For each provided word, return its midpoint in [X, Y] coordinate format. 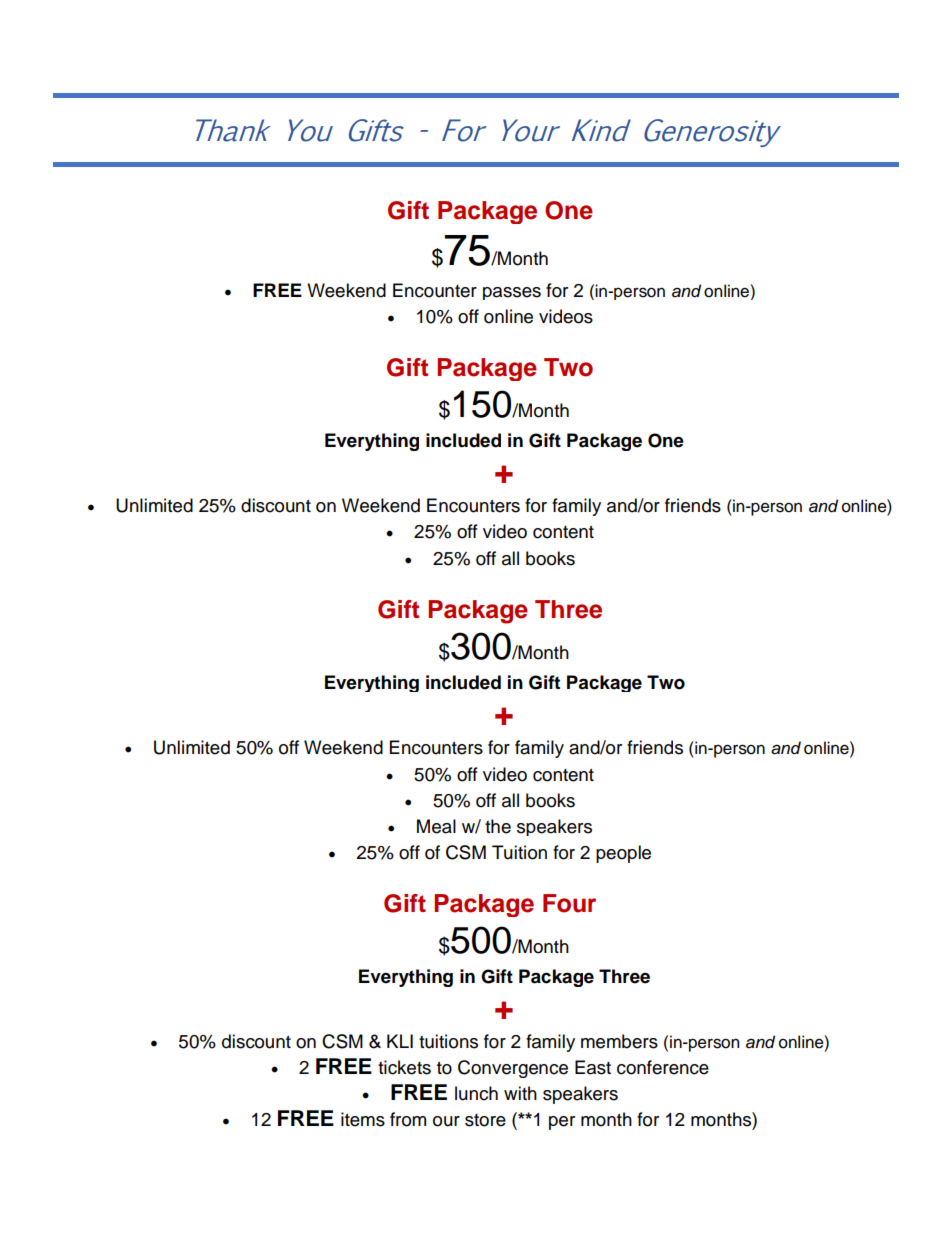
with [520, 1093]
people [623, 854]
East [593, 1067]
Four [569, 903]
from [408, 1119]
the [498, 826]
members [619, 1041]
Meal [436, 826]
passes [512, 293]
